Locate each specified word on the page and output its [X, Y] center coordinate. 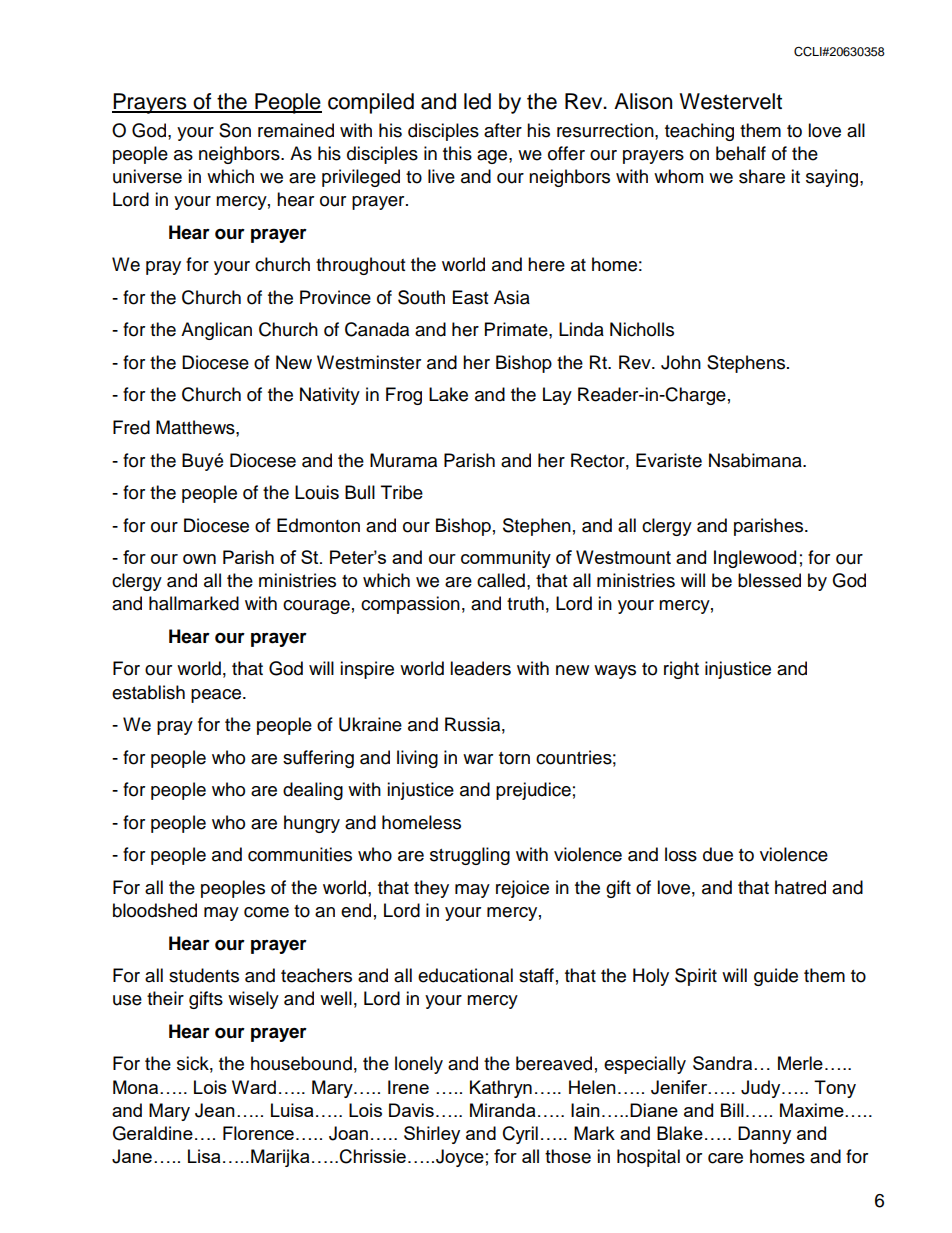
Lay [557, 396]
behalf [741, 153]
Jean [215, 1110]
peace [217, 696]
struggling [470, 856]
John [681, 362]
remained [296, 130]
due [718, 854]
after [503, 130]
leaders [480, 668]
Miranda [502, 1110]
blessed [769, 580]
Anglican [216, 331]
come [266, 912]
